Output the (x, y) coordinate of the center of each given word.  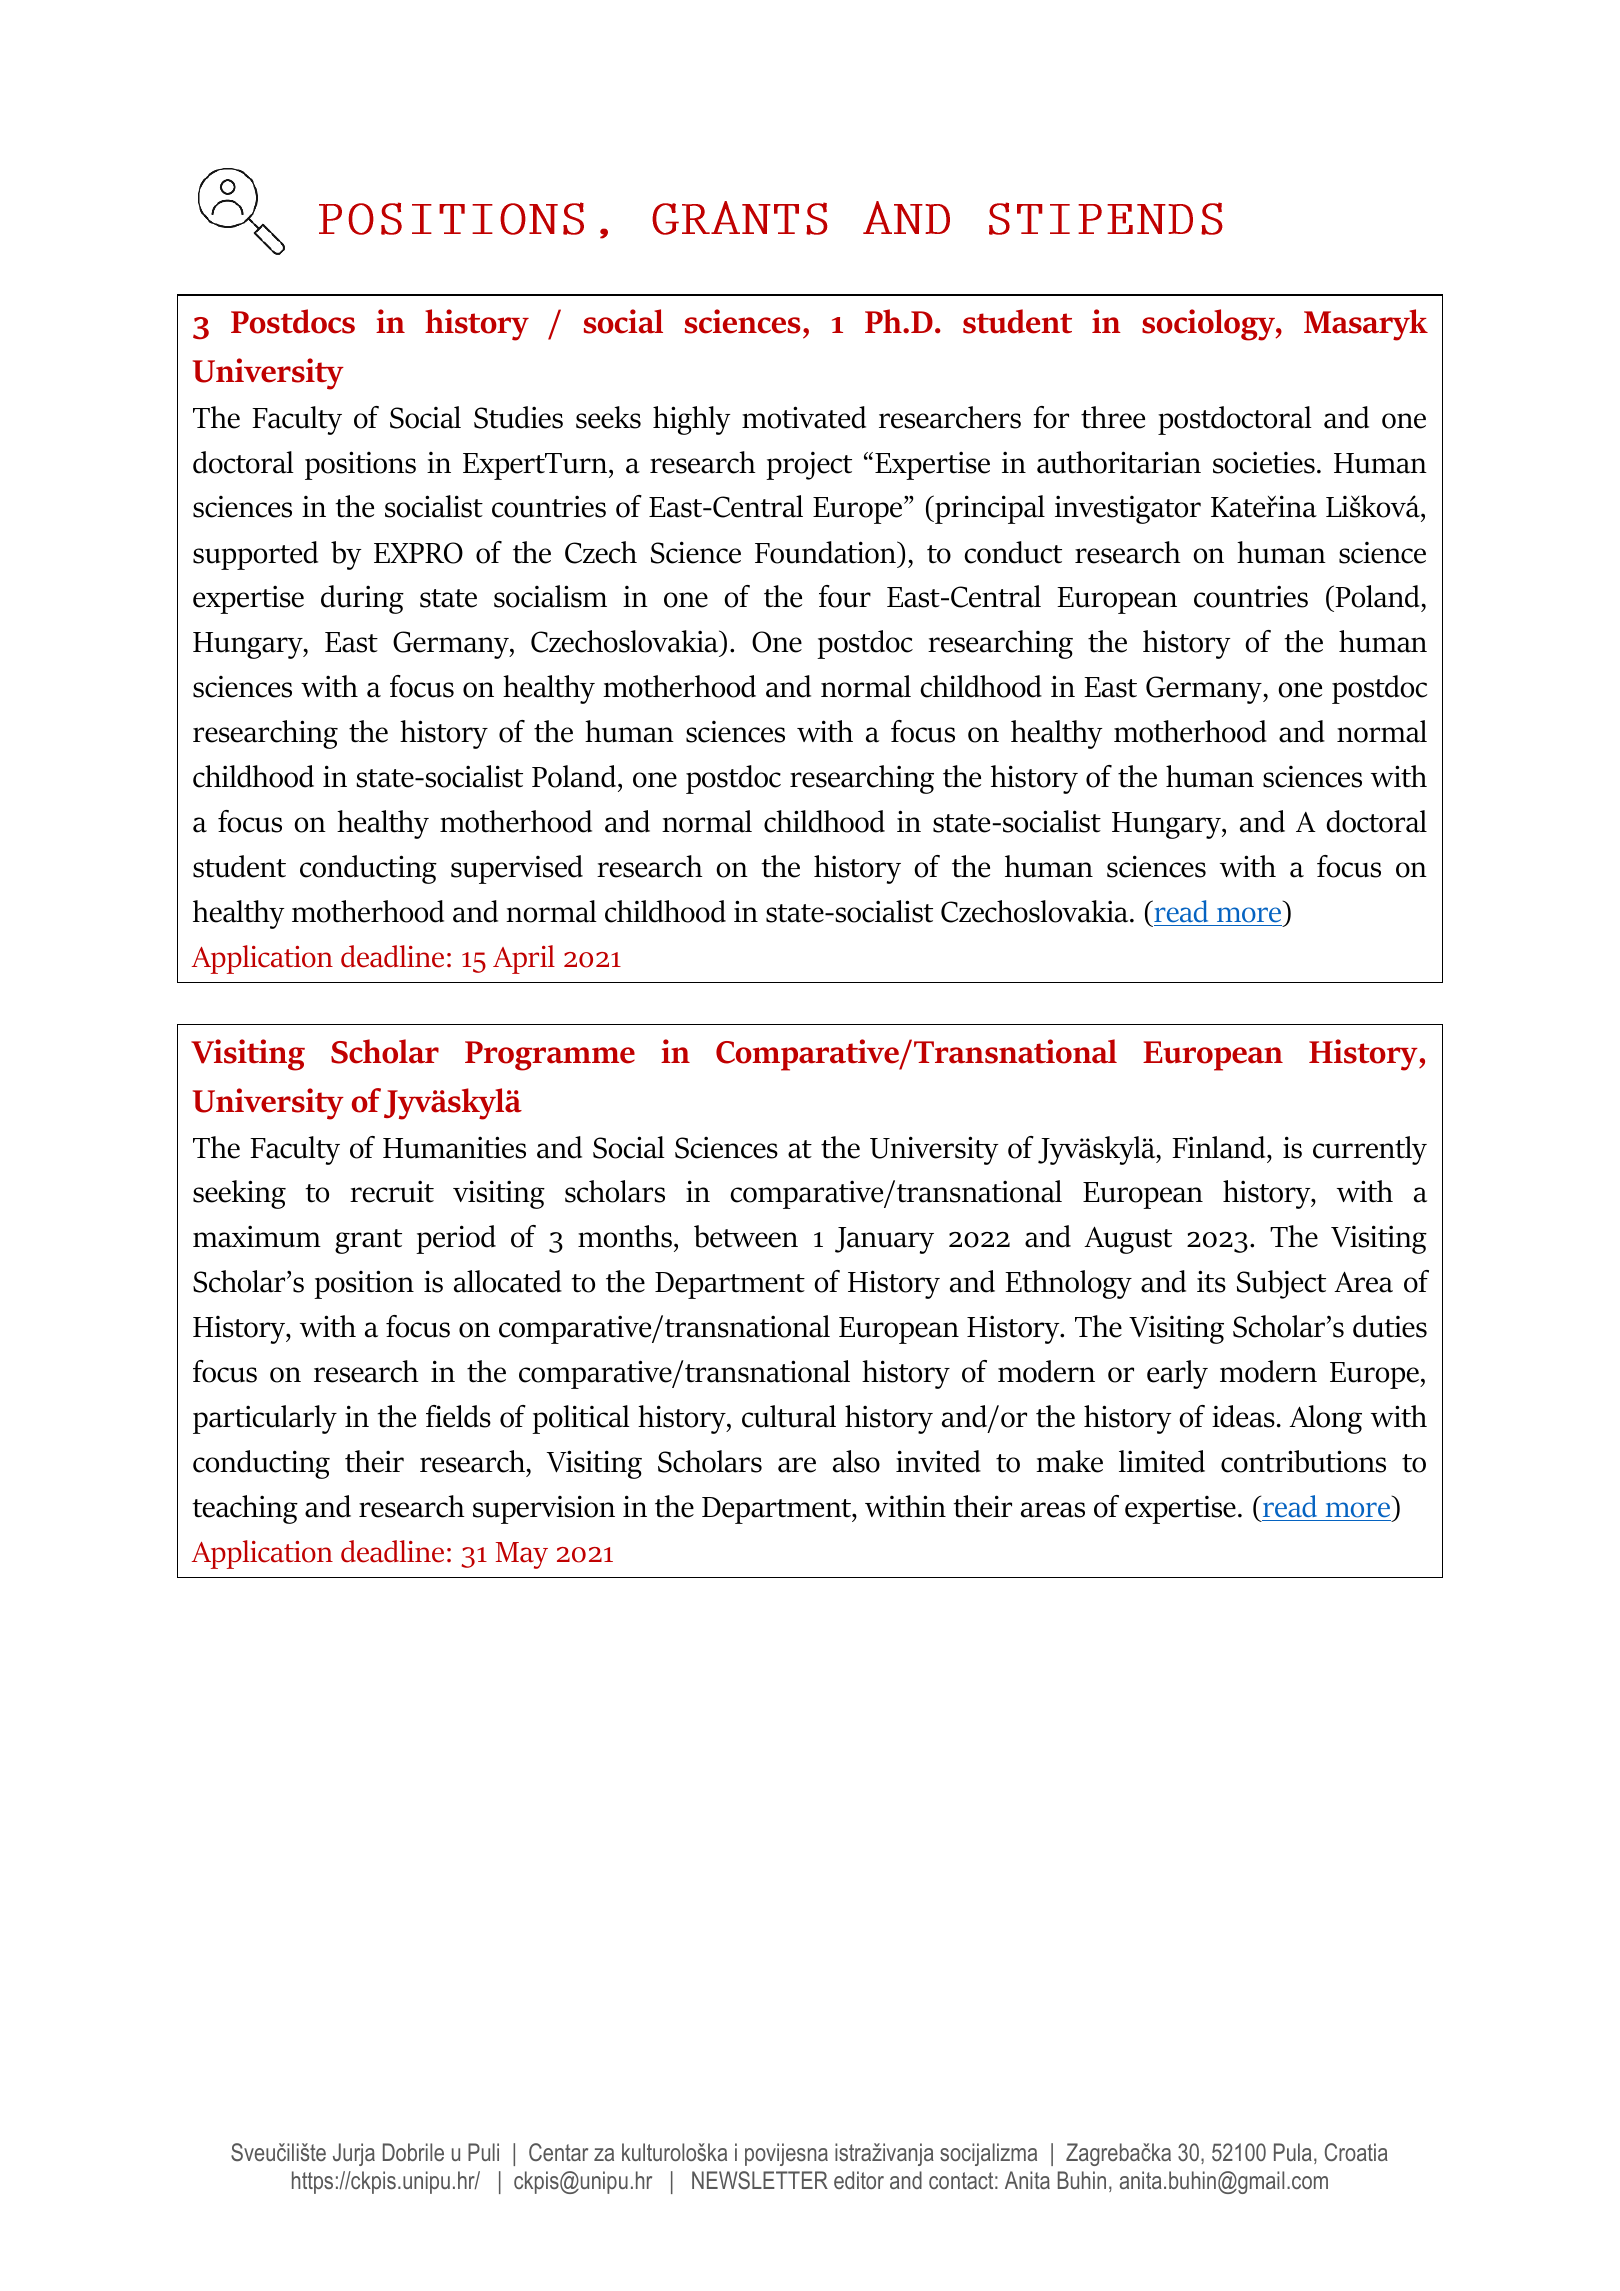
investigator (1128, 509)
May (522, 1555)
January (884, 1240)
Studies (518, 417)
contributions (1303, 1461)
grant (368, 1241)
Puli (483, 2152)
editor (859, 2180)
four (845, 596)
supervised (517, 869)
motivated (804, 417)
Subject (1281, 1284)
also (856, 1461)
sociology (1209, 325)
